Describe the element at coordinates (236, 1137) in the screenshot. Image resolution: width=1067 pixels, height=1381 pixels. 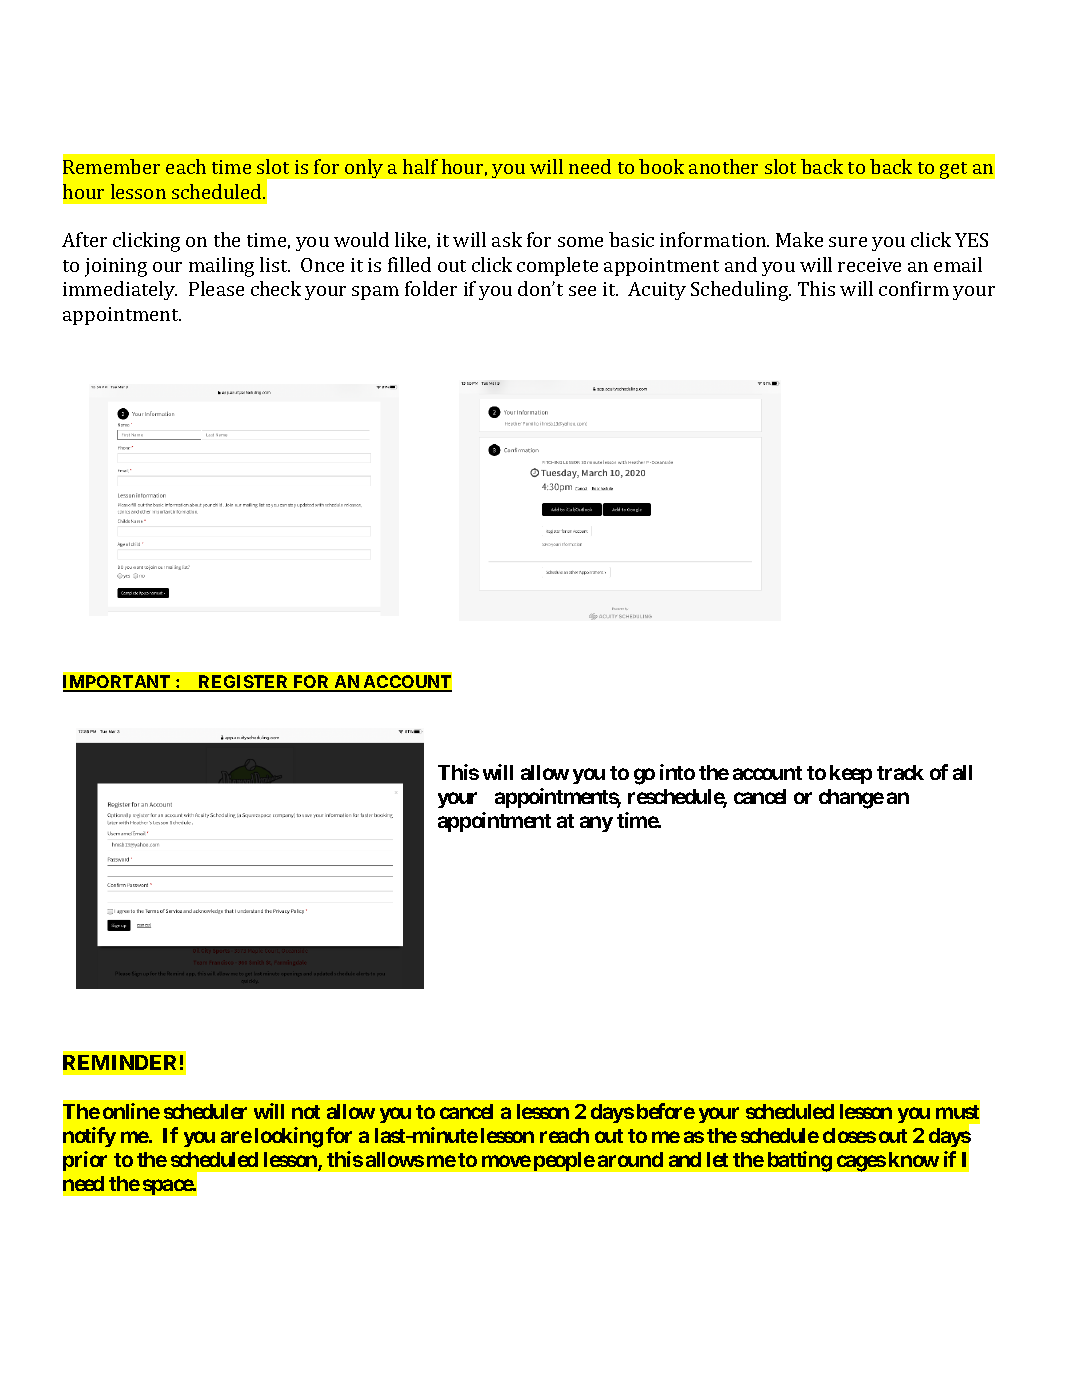
I see `are` at that location.
